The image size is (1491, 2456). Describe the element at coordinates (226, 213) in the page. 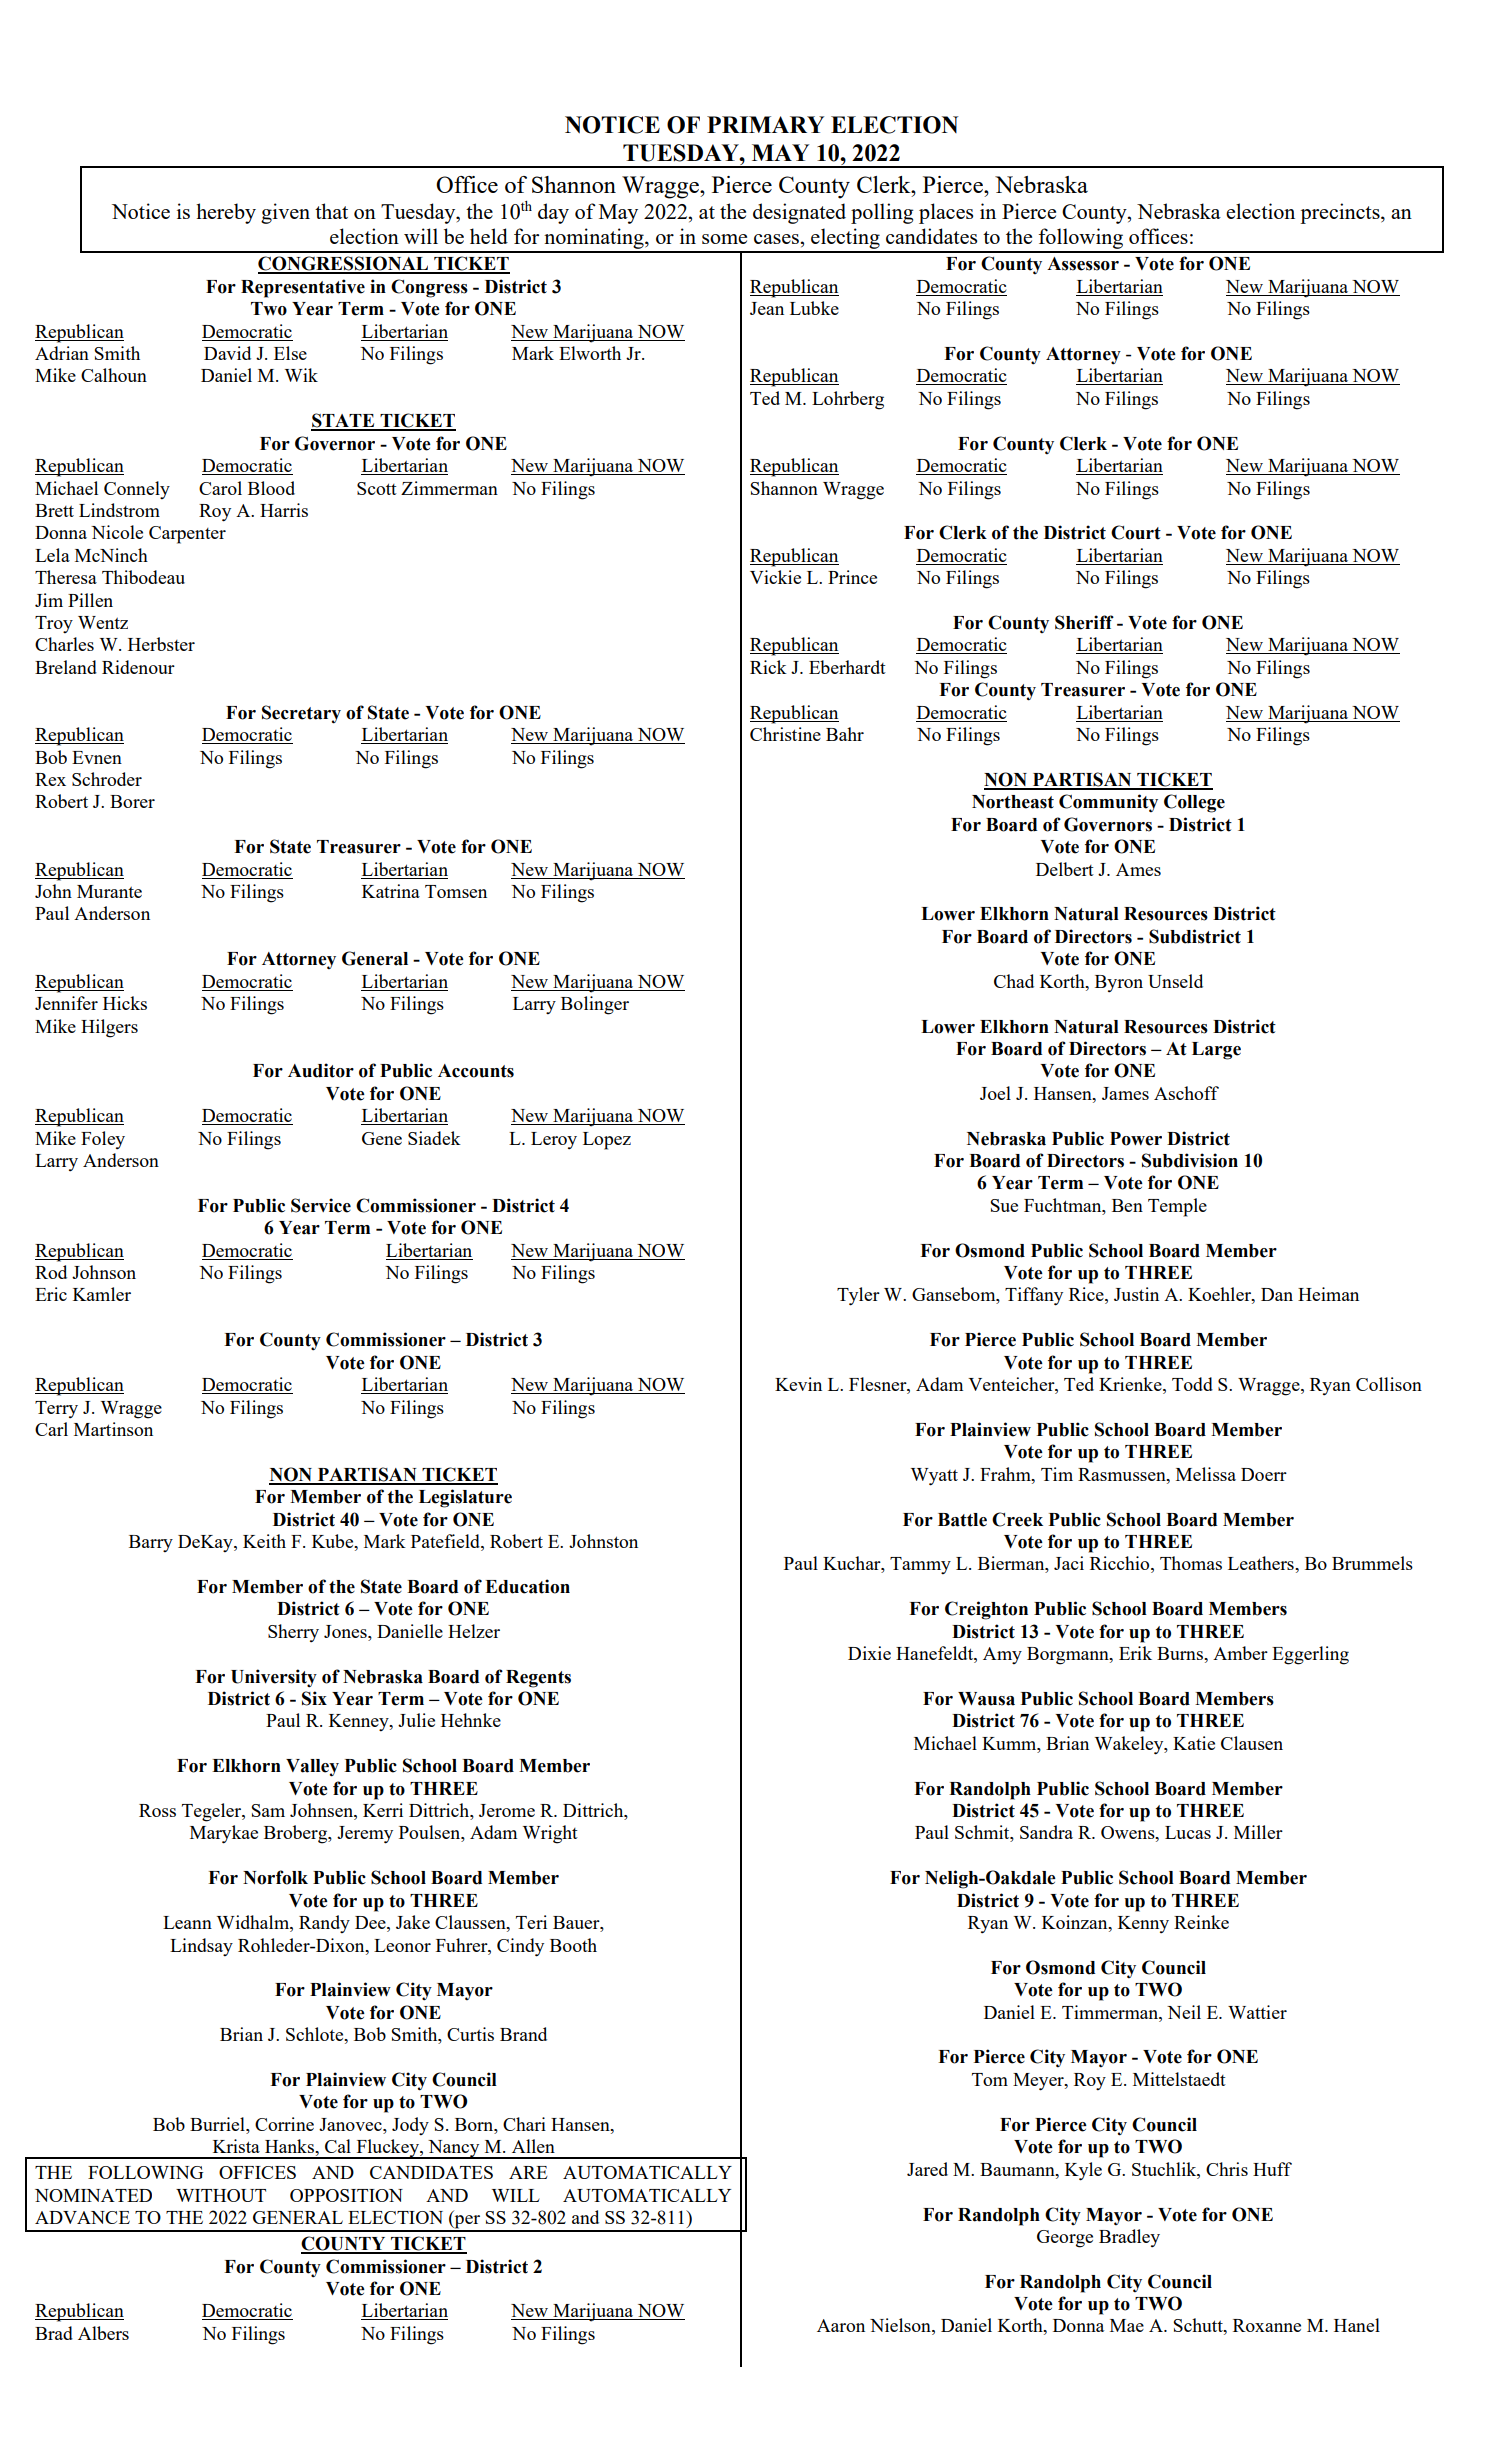

I see `hereby` at that location.
